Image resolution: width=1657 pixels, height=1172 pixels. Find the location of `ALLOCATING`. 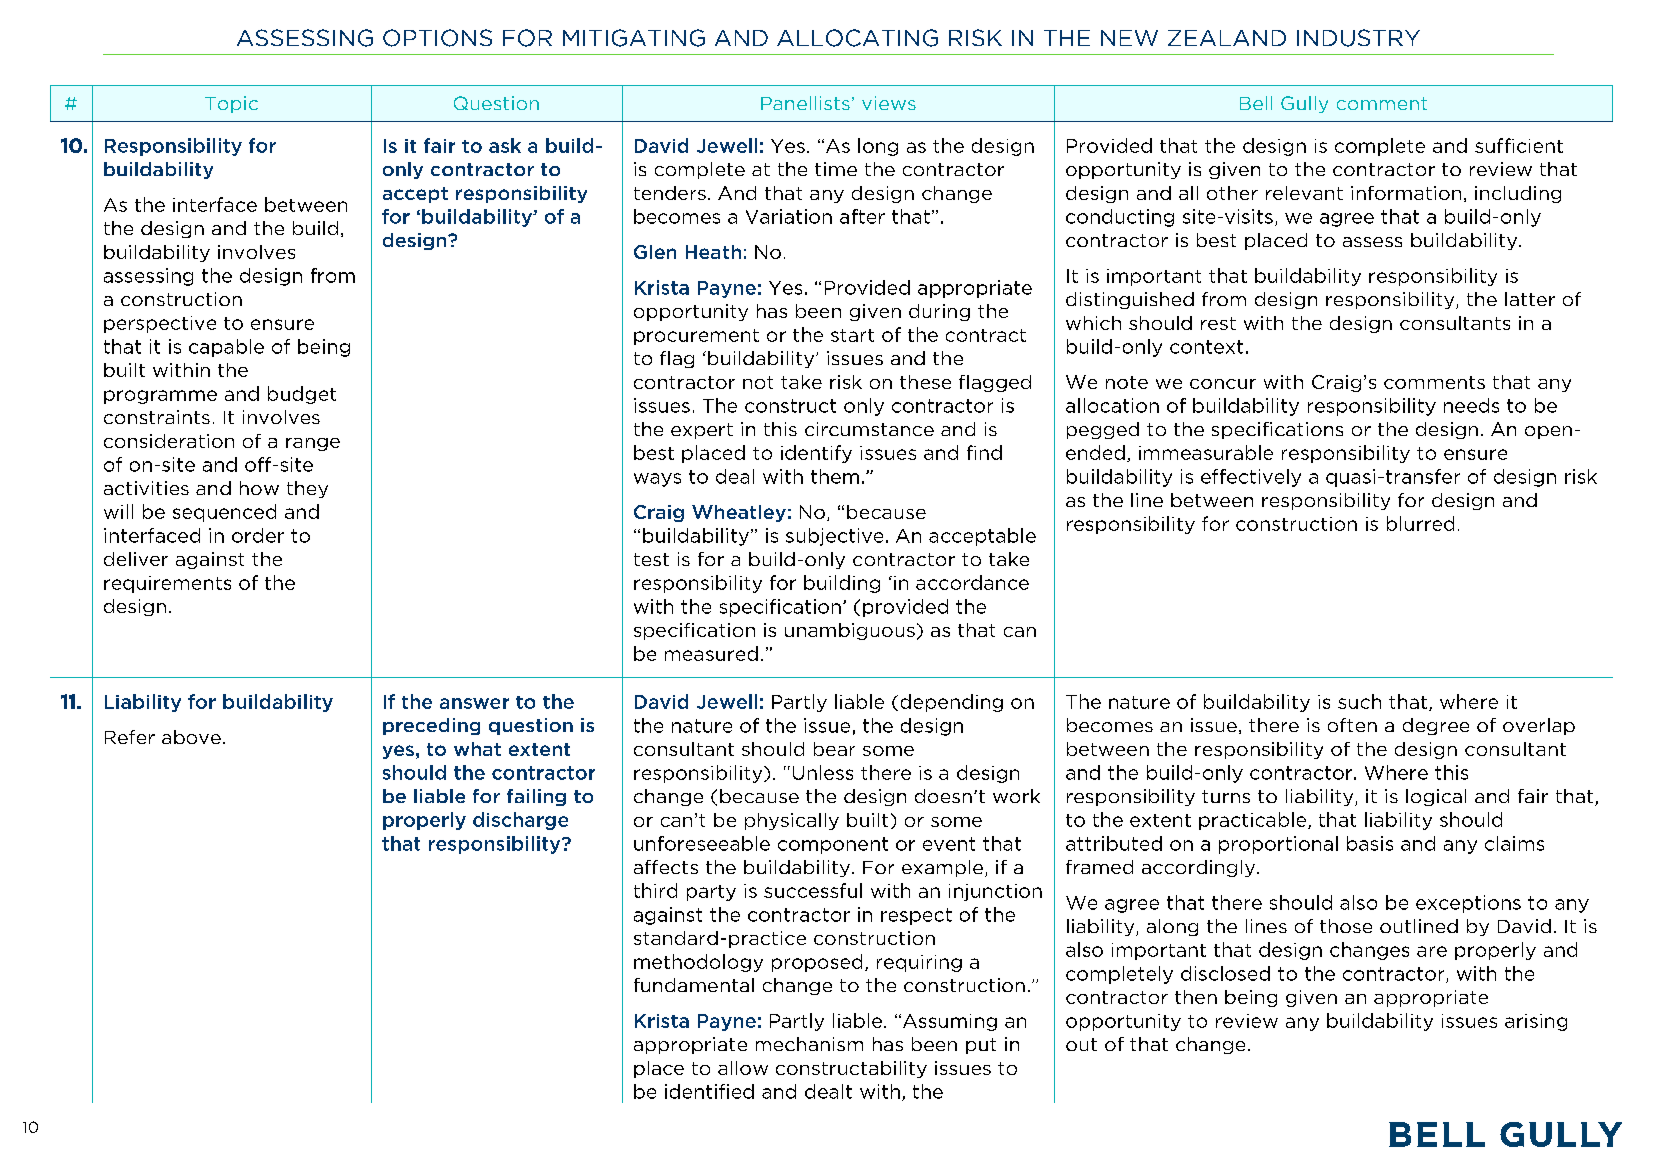

ALLOCATING is located at coordinates (857, 38).
